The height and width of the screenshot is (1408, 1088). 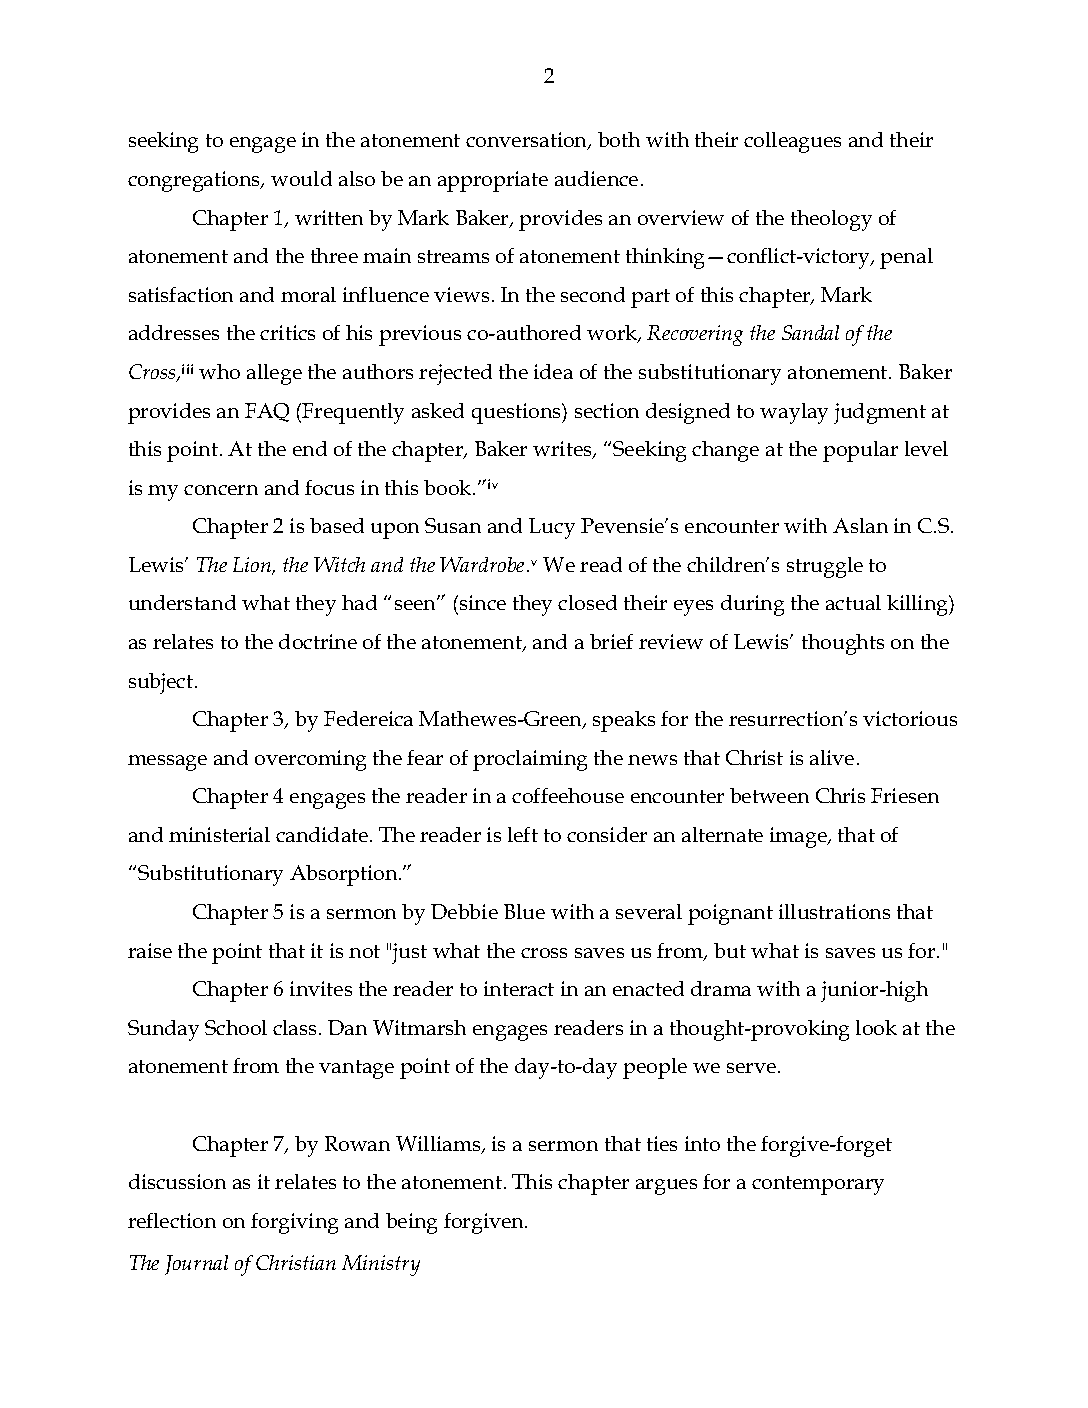 I want to click on colleagues, so click(x=792, y=142).
